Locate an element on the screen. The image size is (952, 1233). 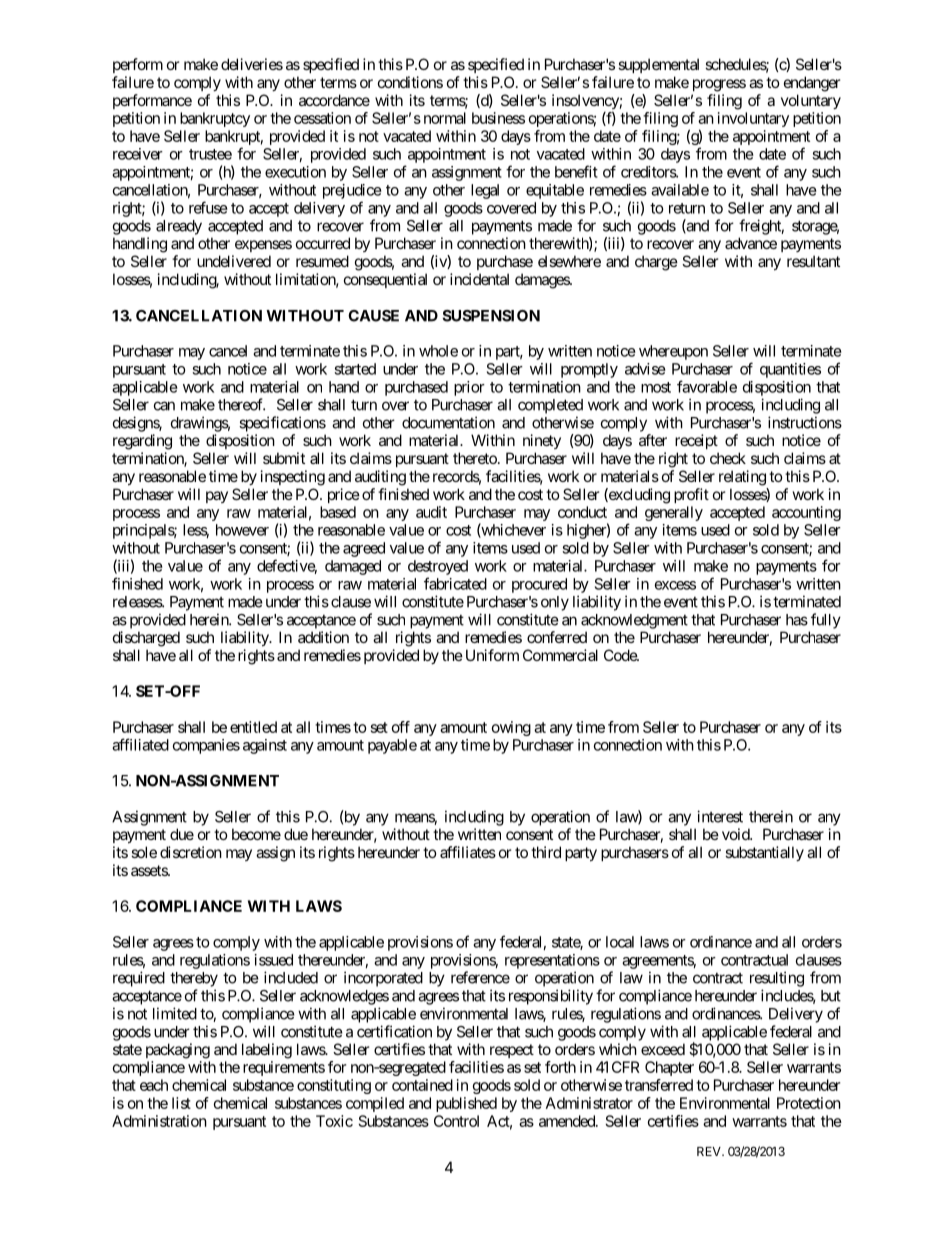
published is located at coordinates (466, 1104).
